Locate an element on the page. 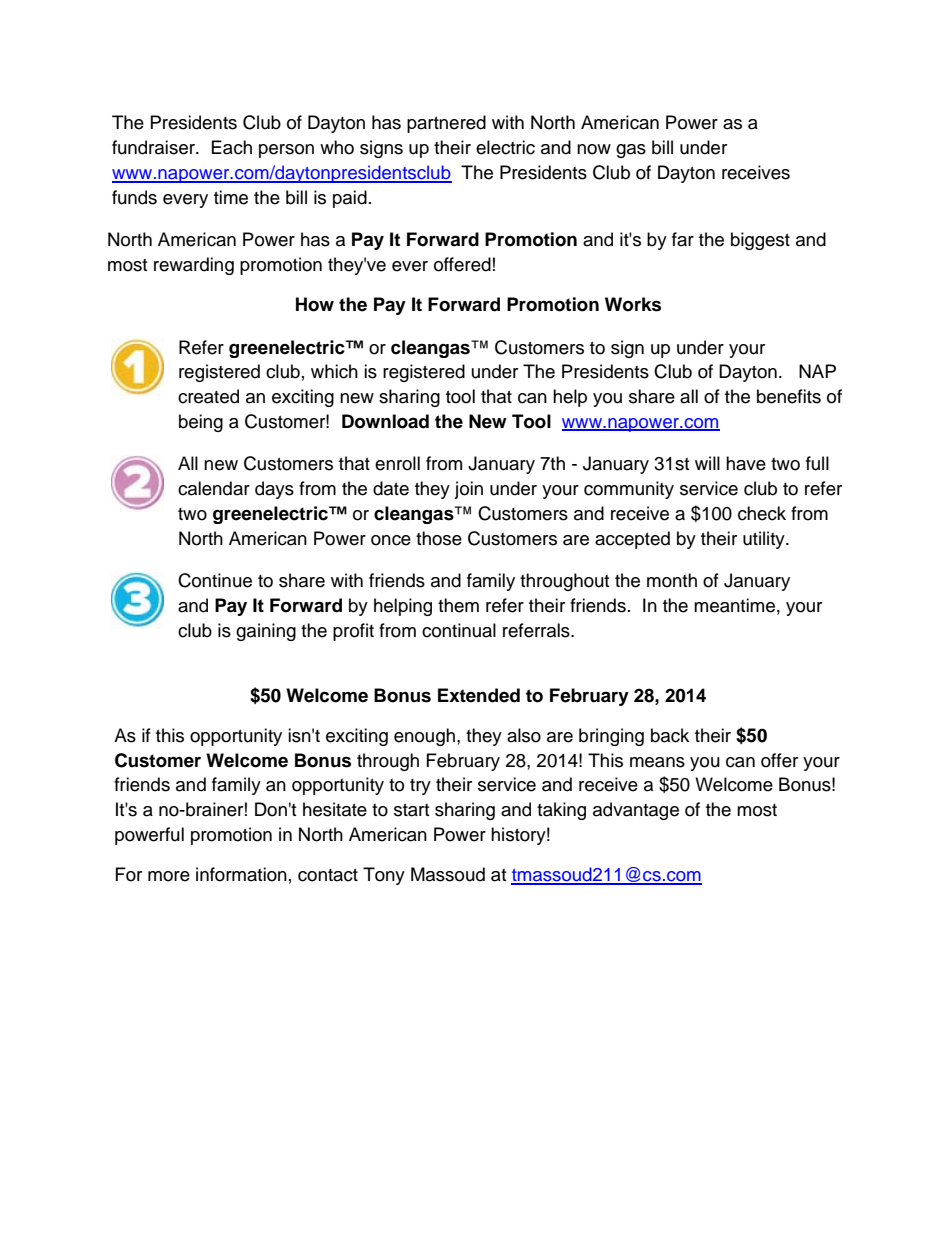 The height and width of the image is (1233, 952). Extended is located at coordinates (479, 695).
